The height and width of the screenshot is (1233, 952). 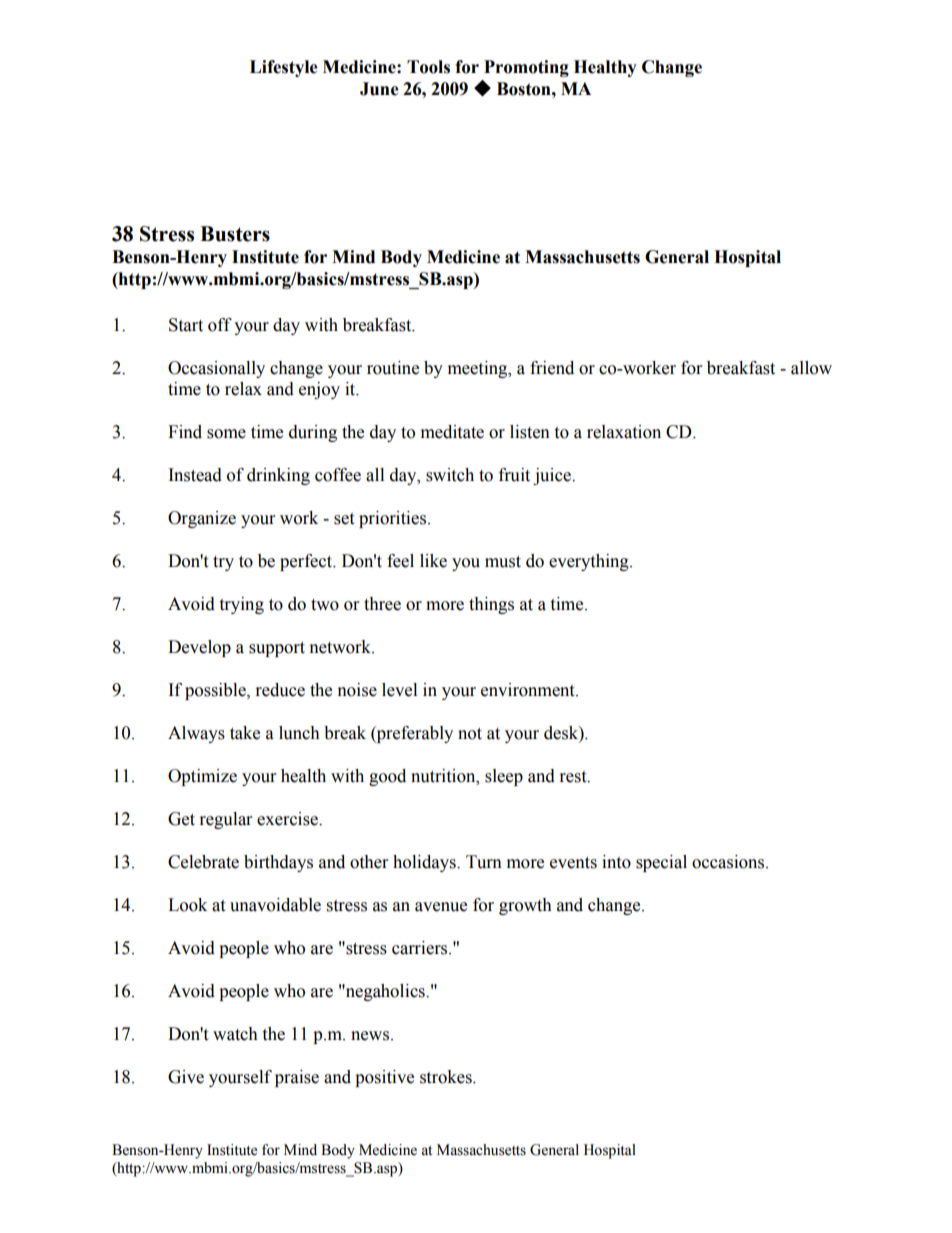 I want to click on exercise, so click(x=288, y=819).
